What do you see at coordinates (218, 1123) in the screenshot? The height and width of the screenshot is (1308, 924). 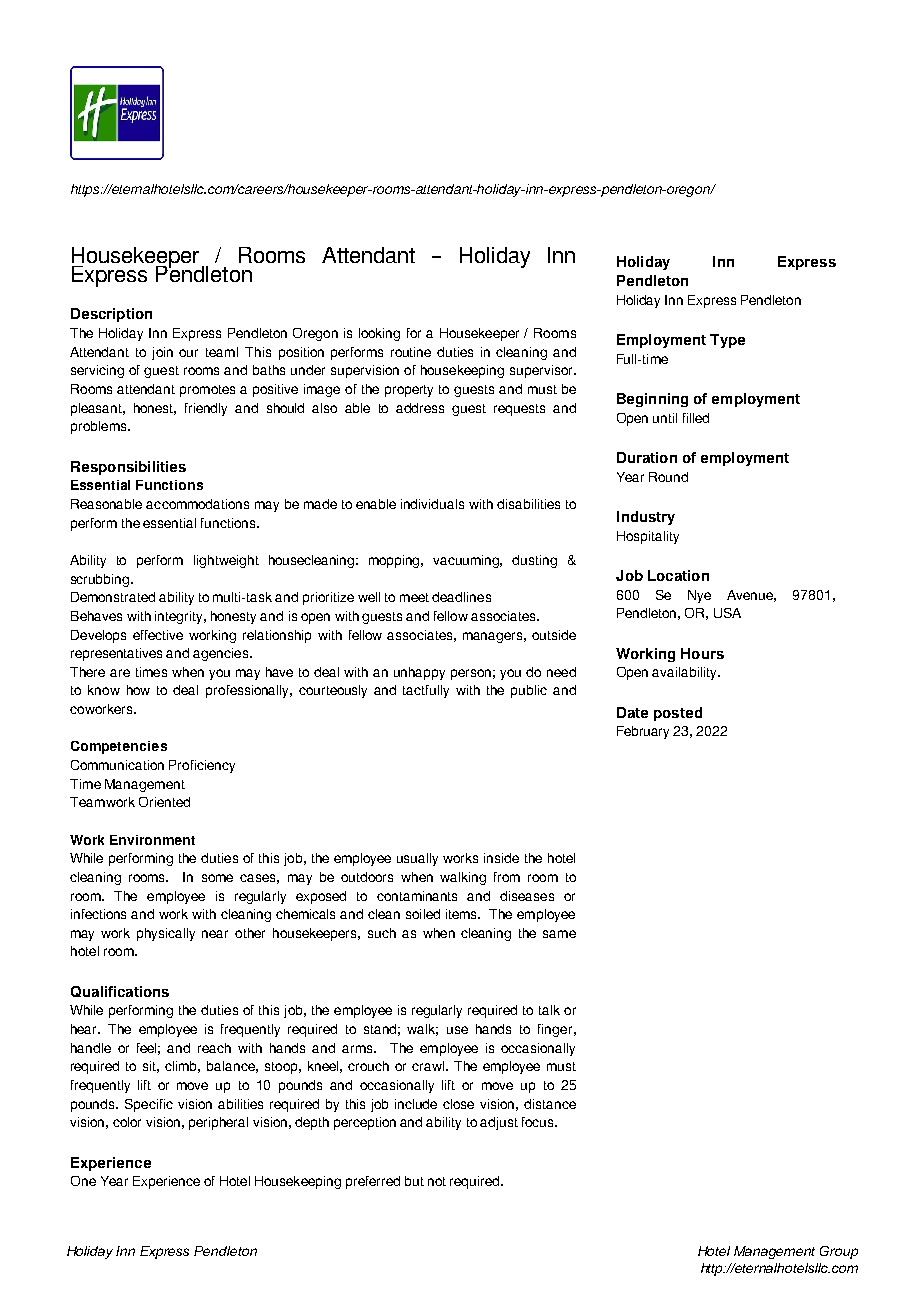 I see `peripheral` at bounding box center [218, 1123].
